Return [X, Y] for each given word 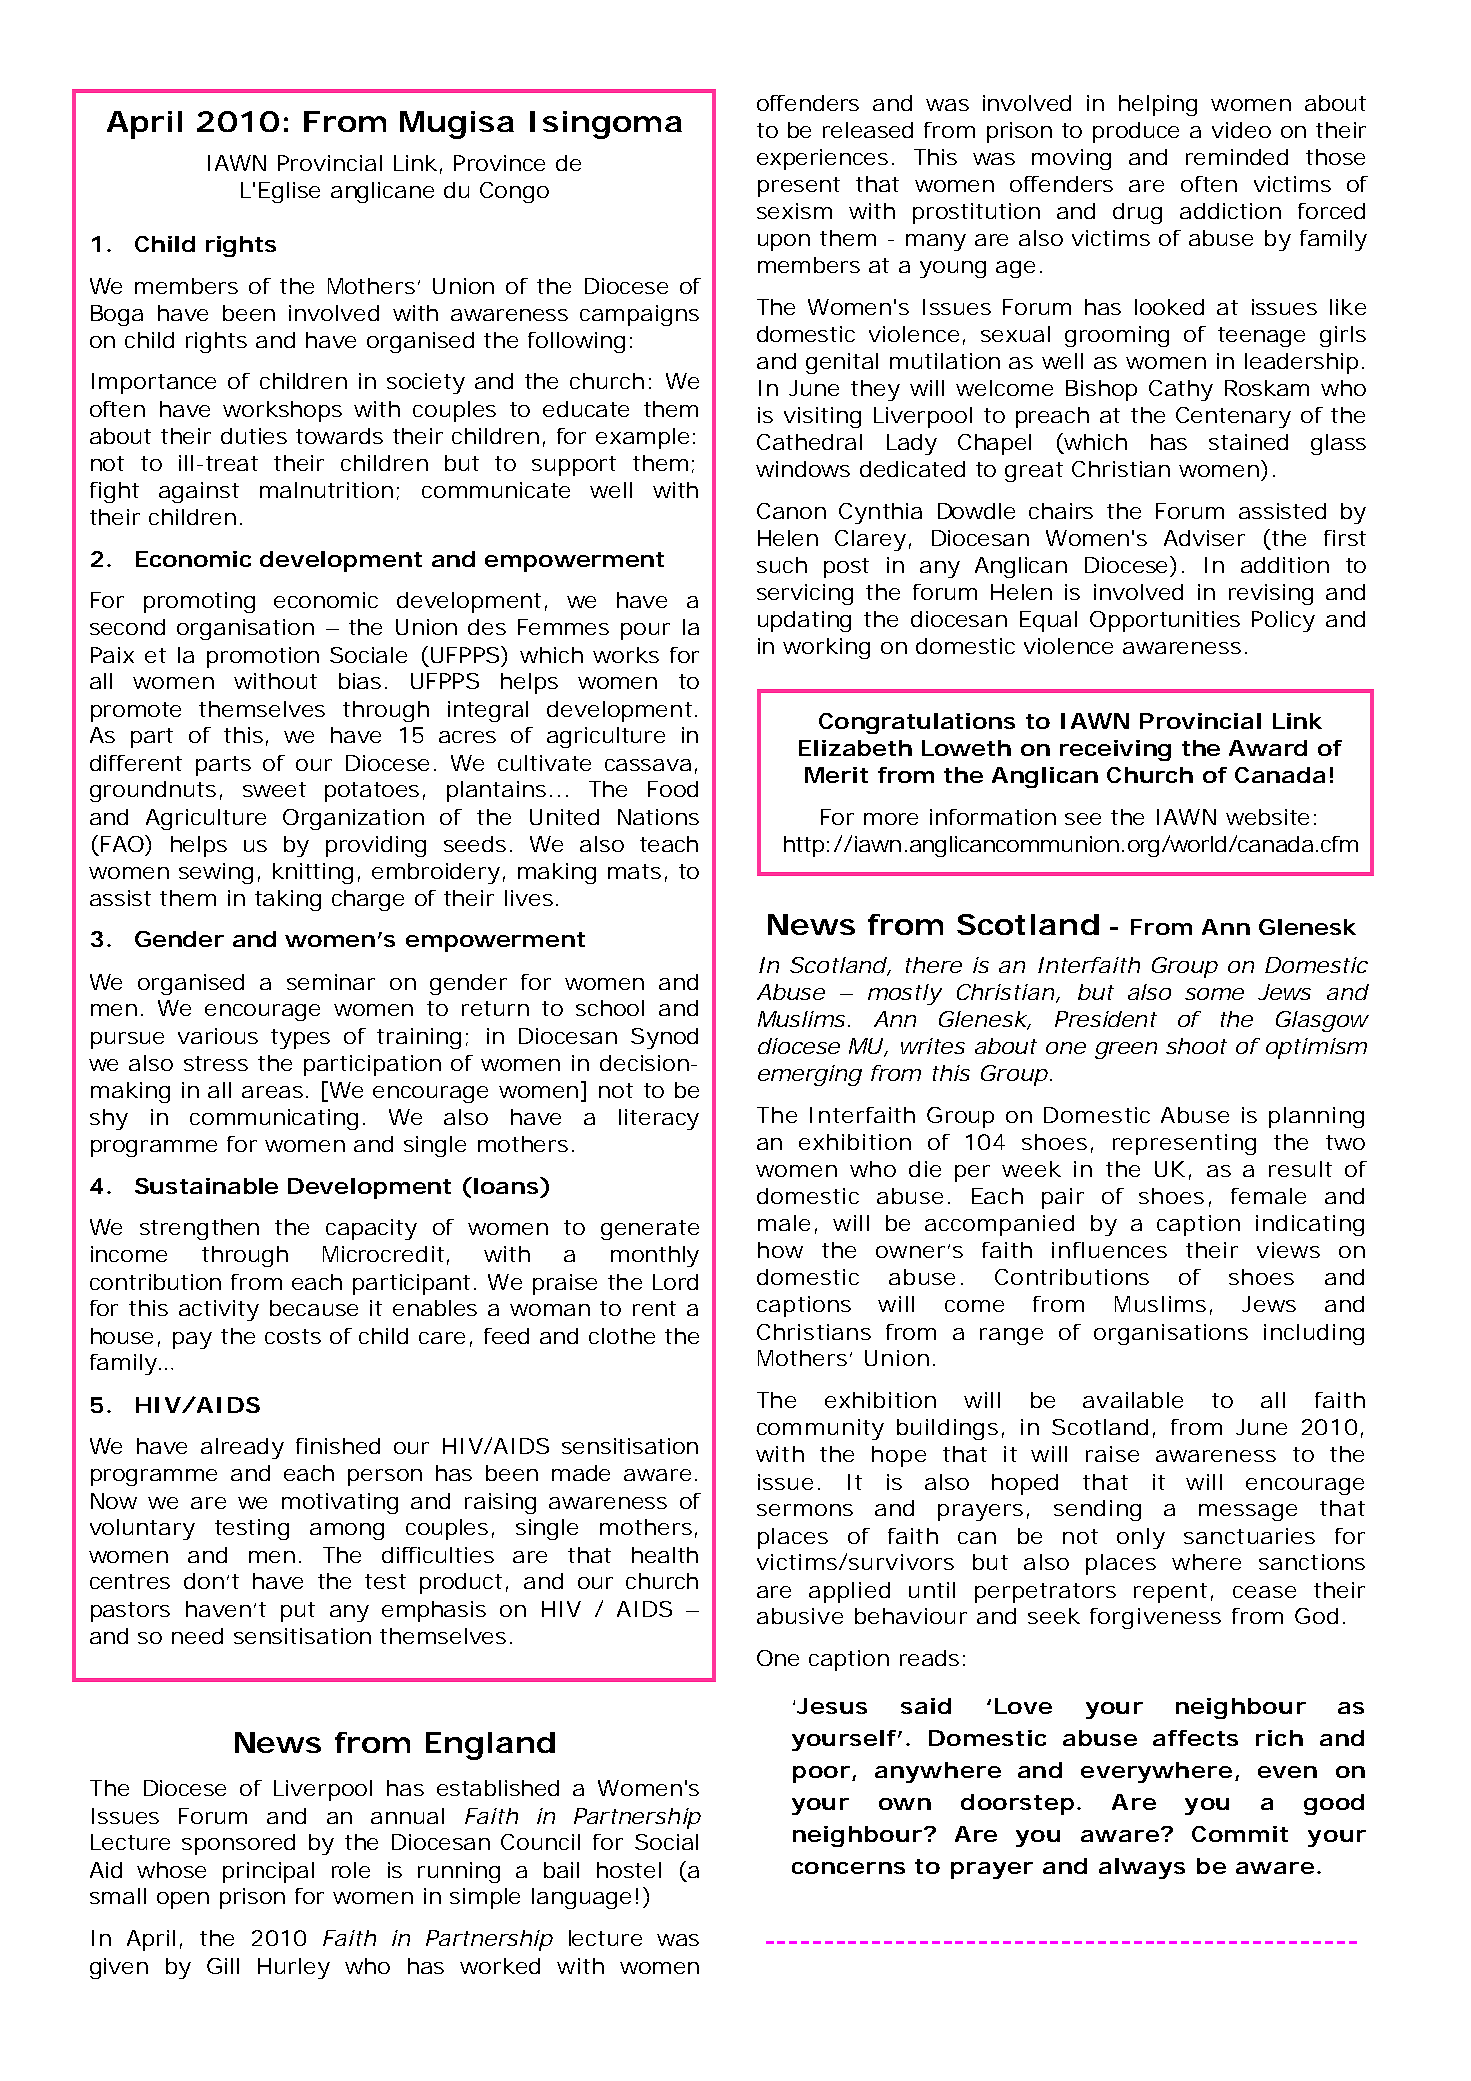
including [1314, 1334]
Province [499, 163]
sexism [794, 211]
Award [1268, 748]
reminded [1237, 157]
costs [293, 1336]
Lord [675, 1282]
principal [268, 1872]
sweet [274, 789]
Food [673, 789]
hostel [629, 1870]
